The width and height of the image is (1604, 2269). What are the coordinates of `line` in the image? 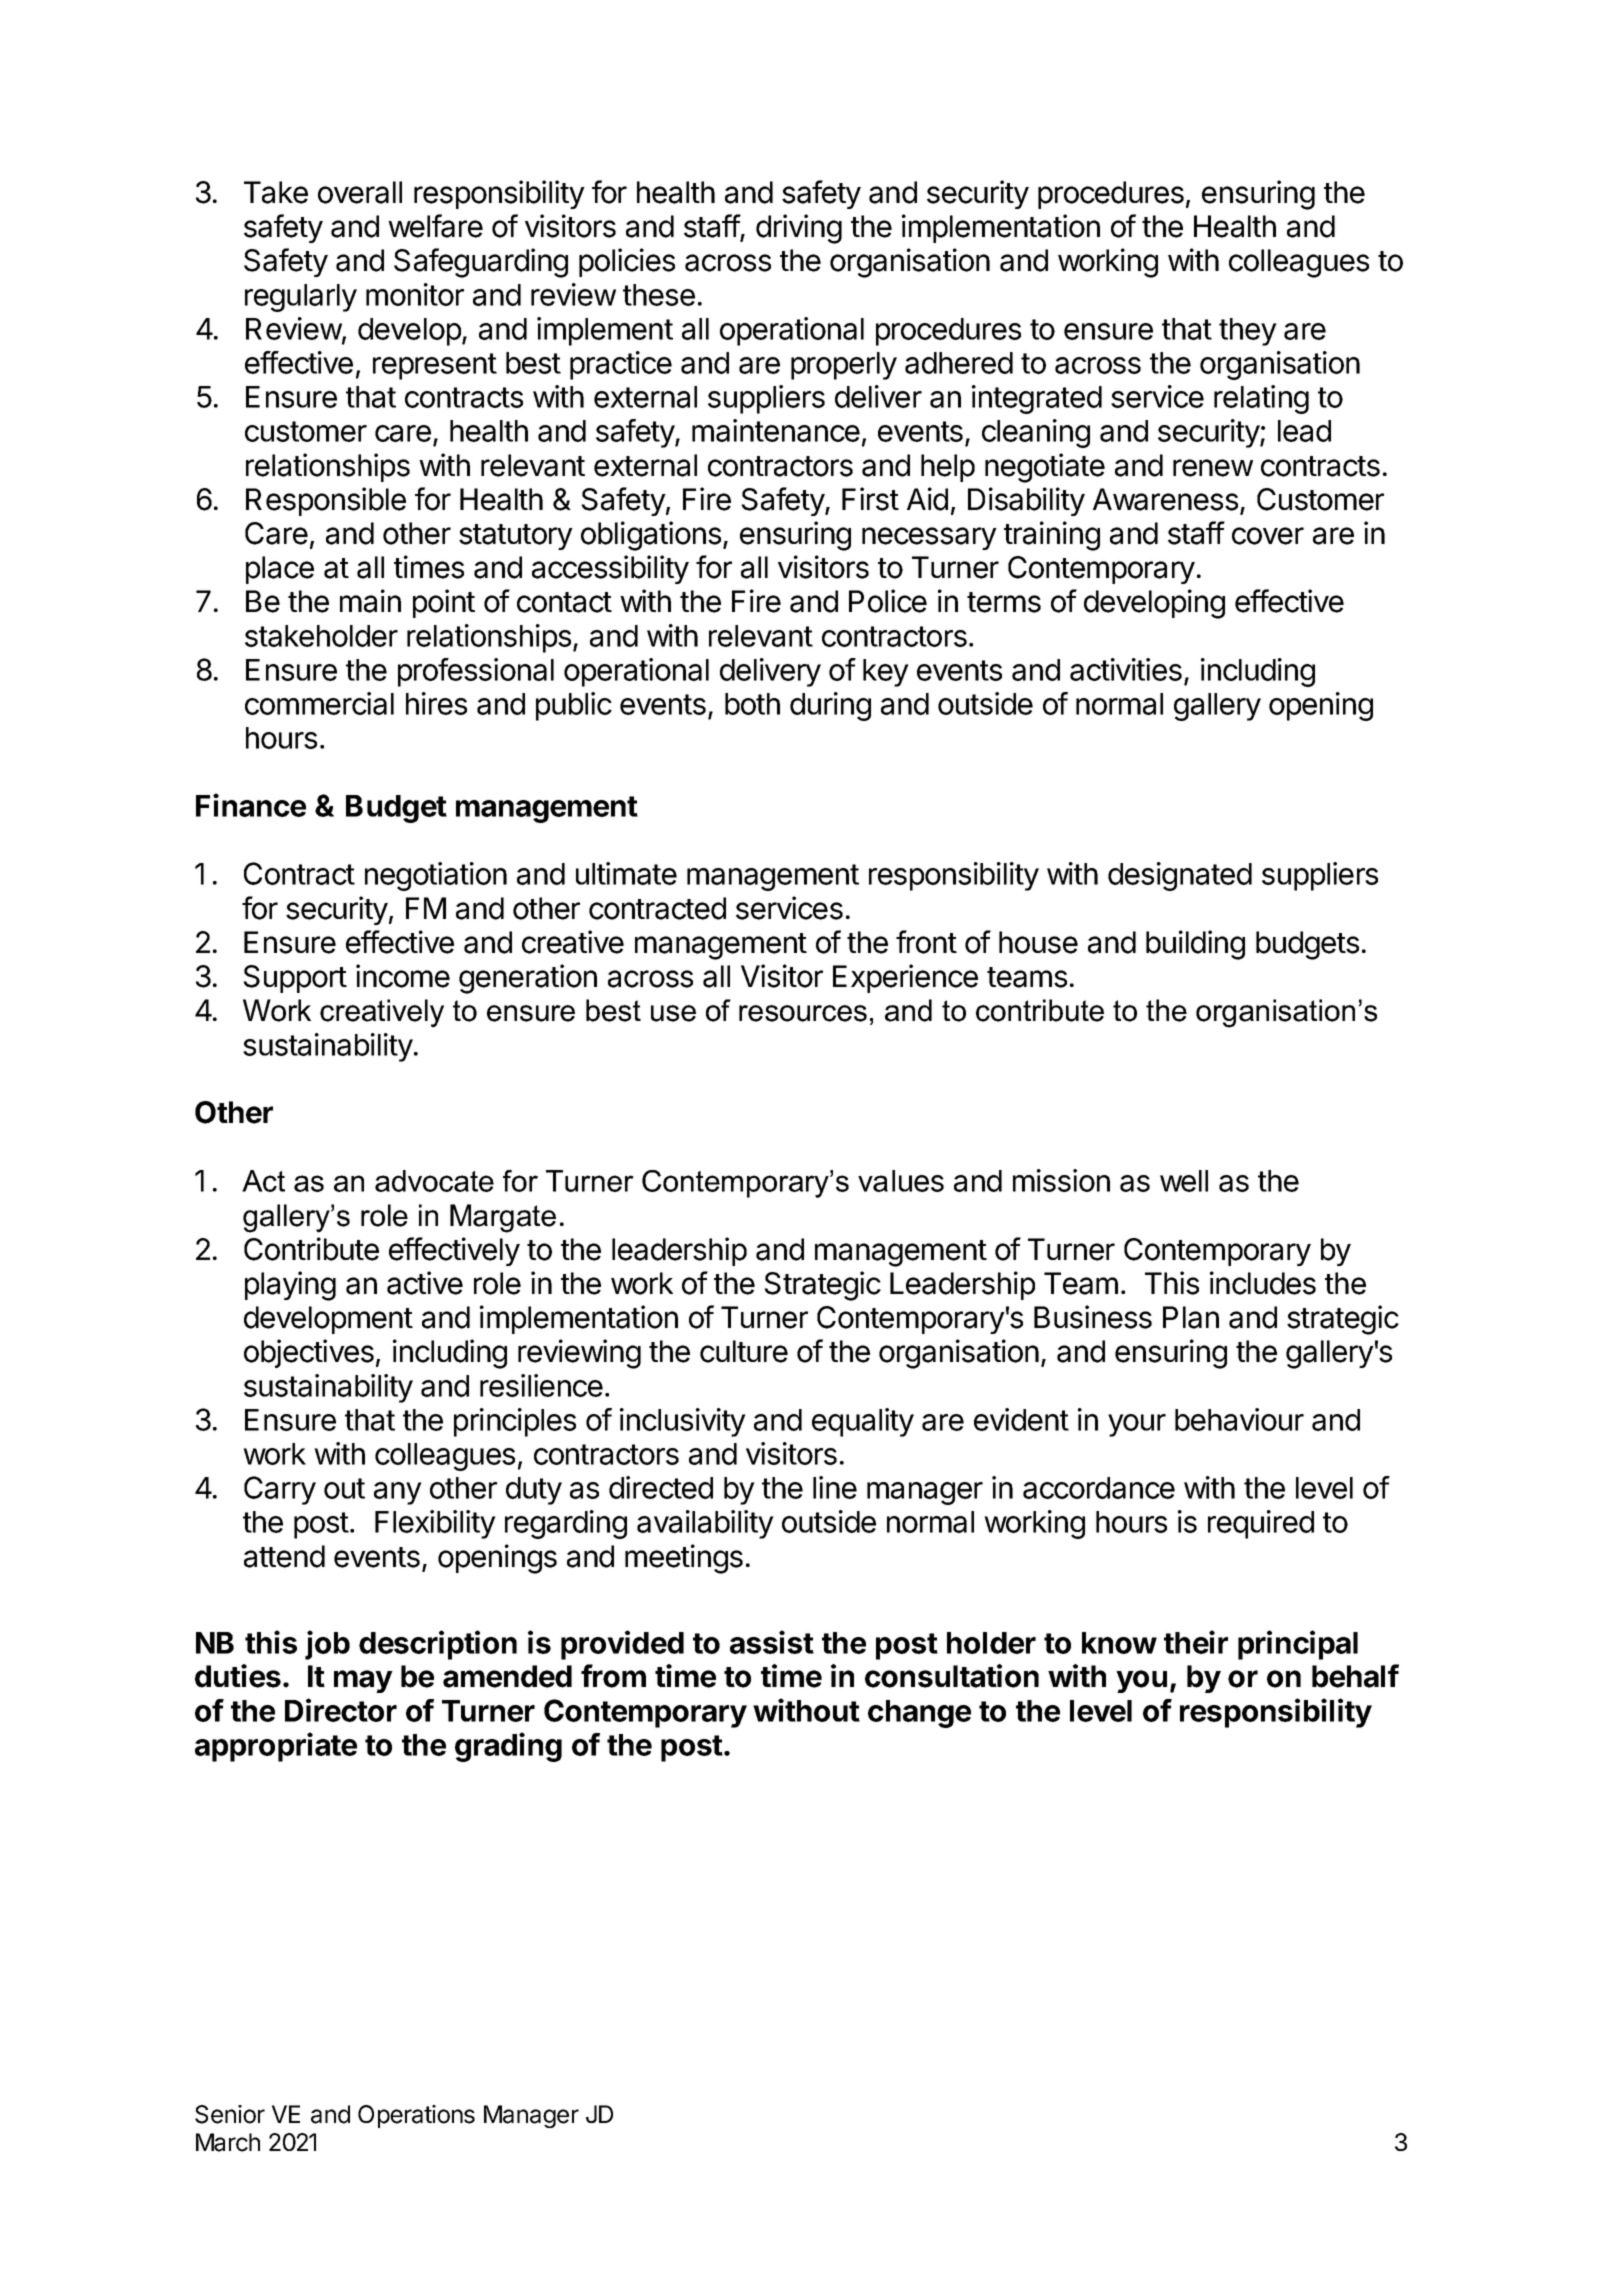 It's located at (835, 1487).
